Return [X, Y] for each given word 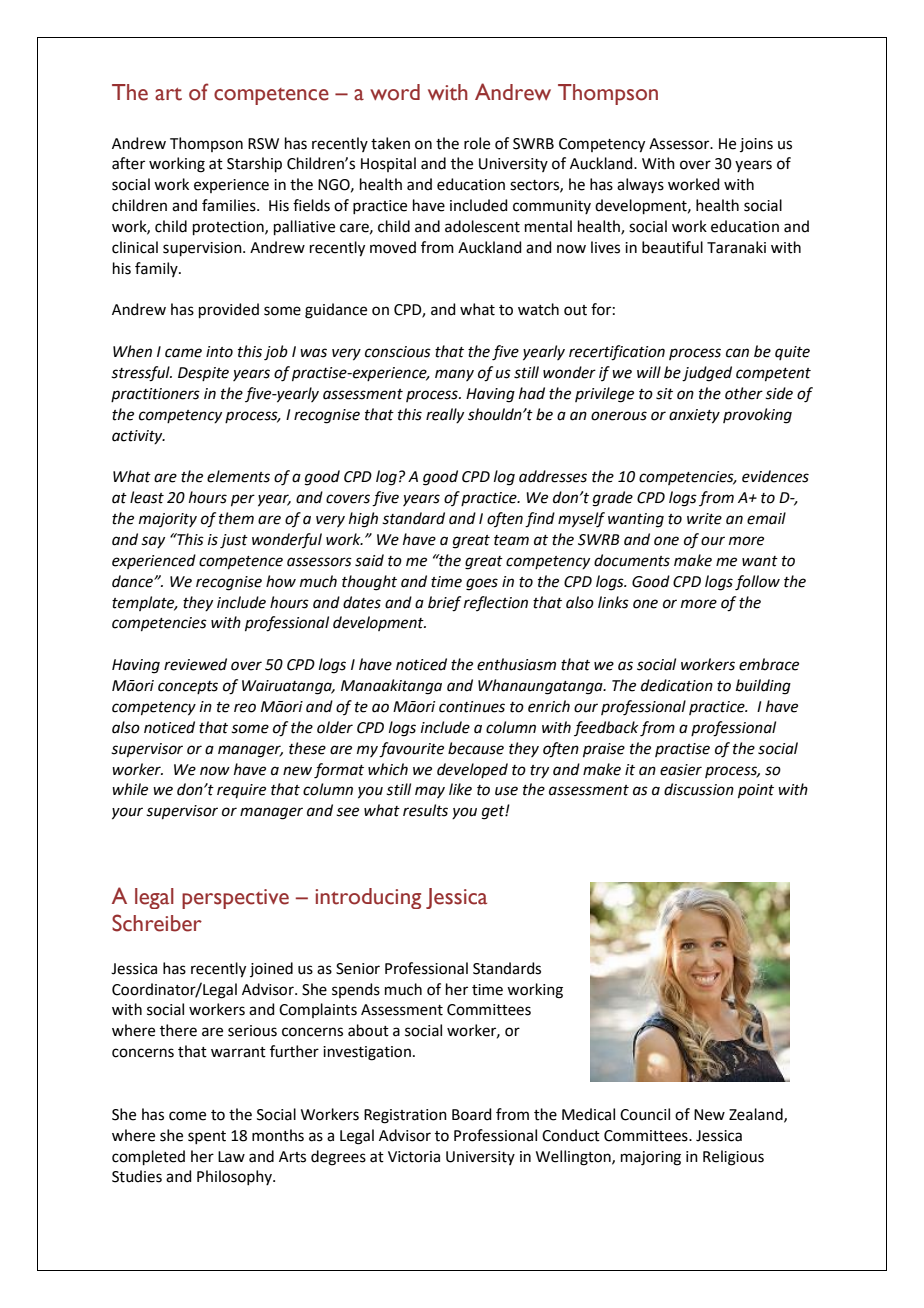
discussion [699, 789]
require [241, 791]
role [477, 143]
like [460, 789]
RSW [263, 144]
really [445, 415]
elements [238, 476]
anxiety [694, 416]
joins [756, 145]
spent [207, 1137]
